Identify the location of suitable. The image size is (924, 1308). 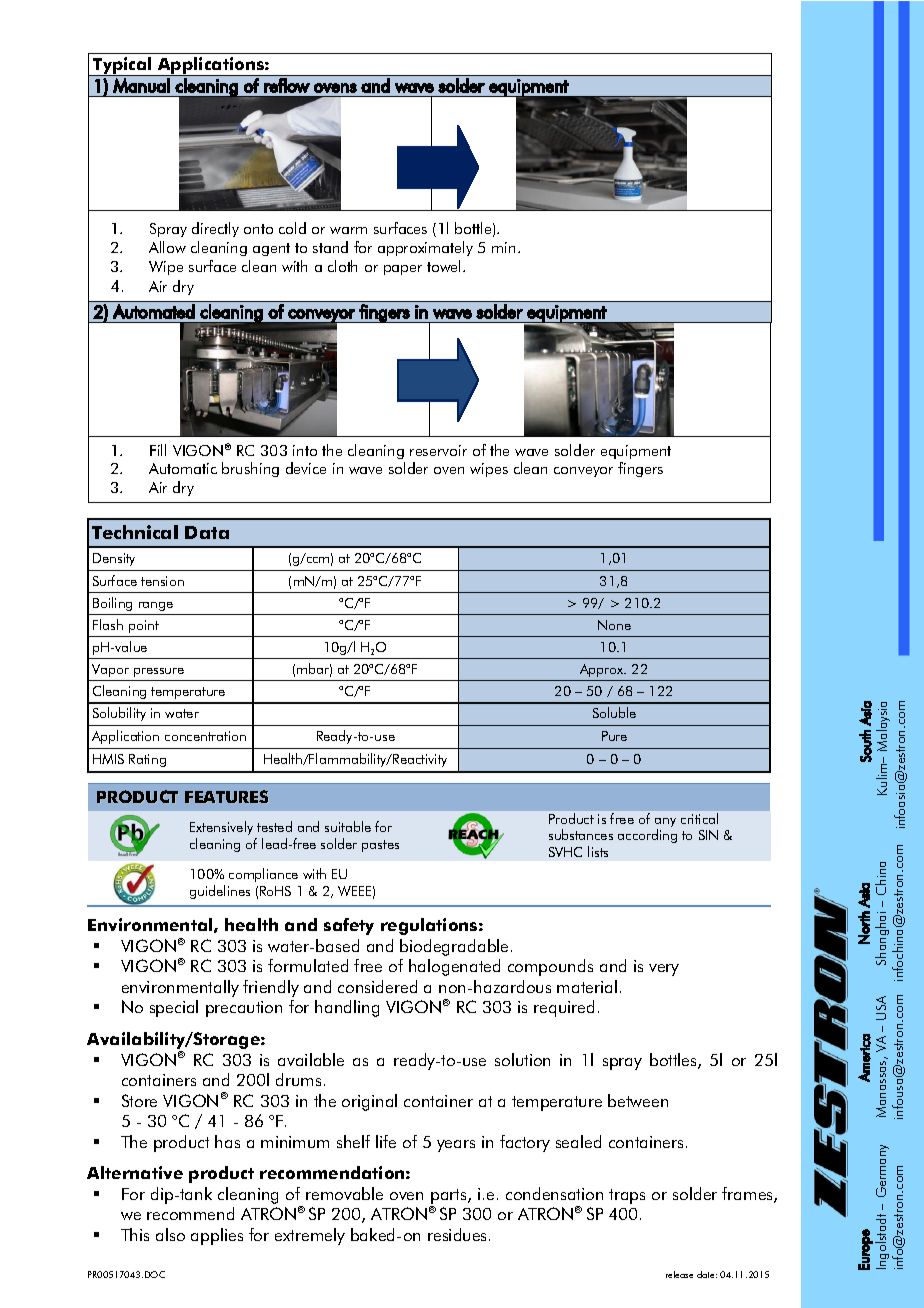
(348, 826).
